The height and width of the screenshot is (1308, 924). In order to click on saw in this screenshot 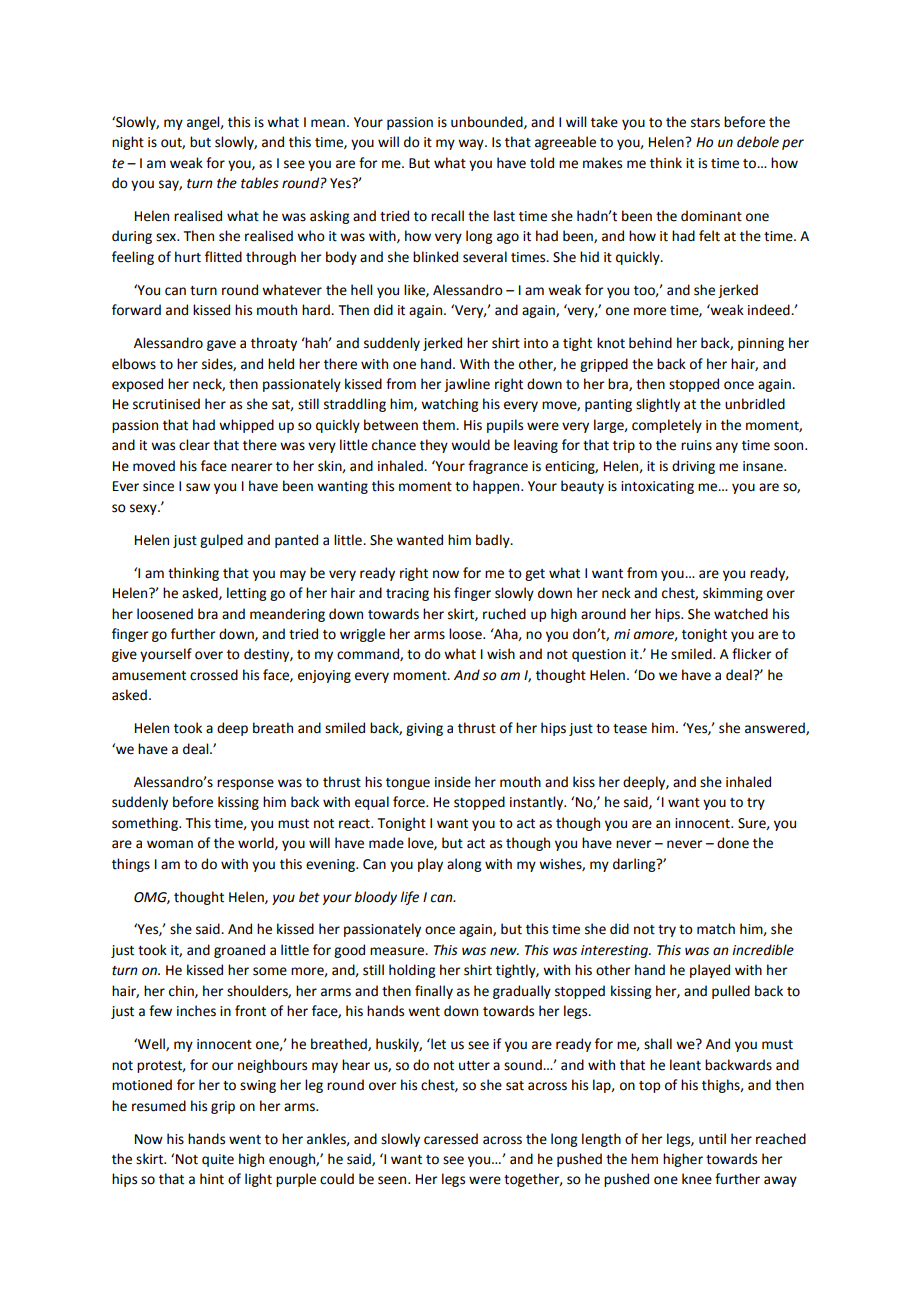, I will do `click(198, 487)`.
